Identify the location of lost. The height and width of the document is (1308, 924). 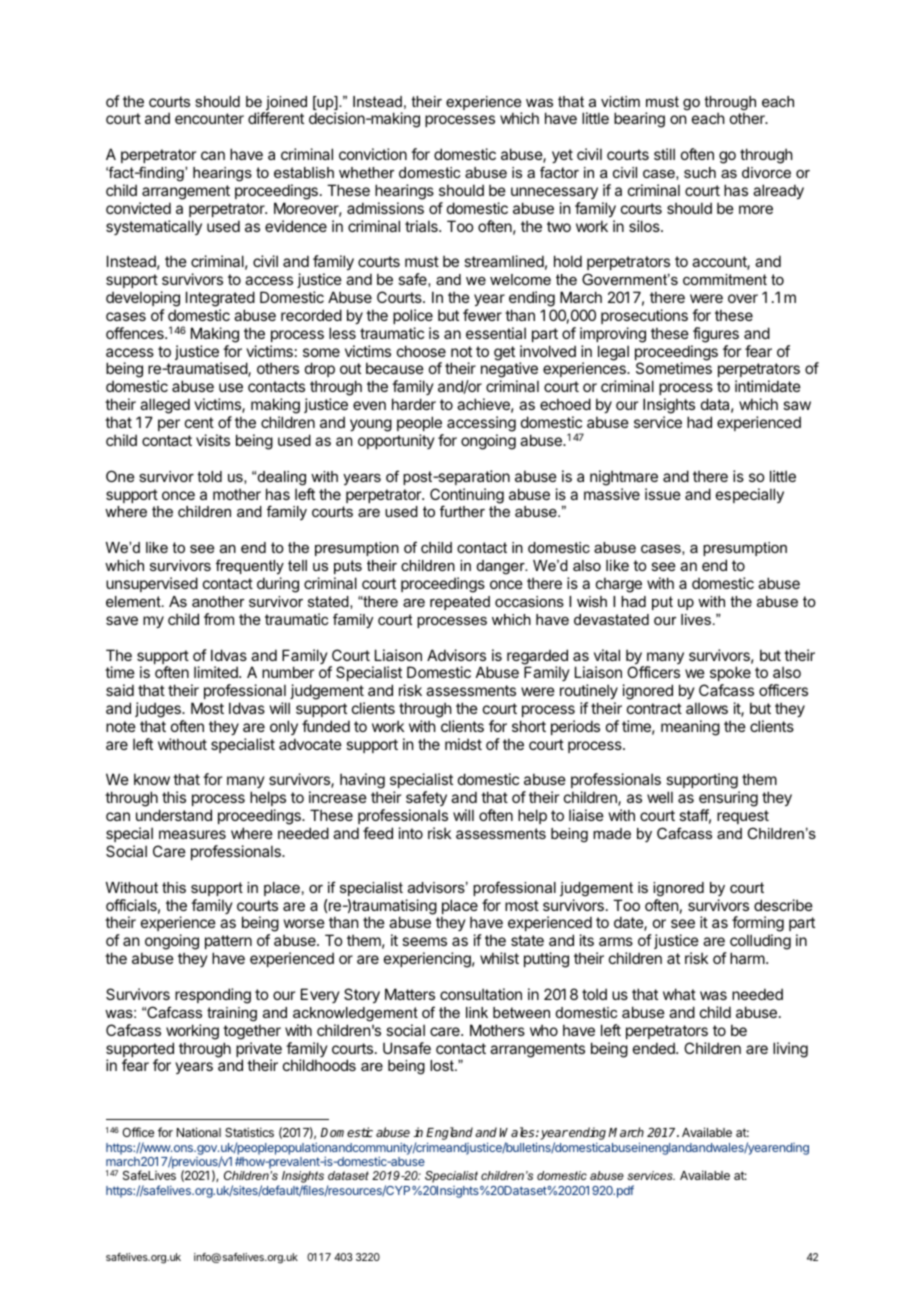
(443, 1065).
